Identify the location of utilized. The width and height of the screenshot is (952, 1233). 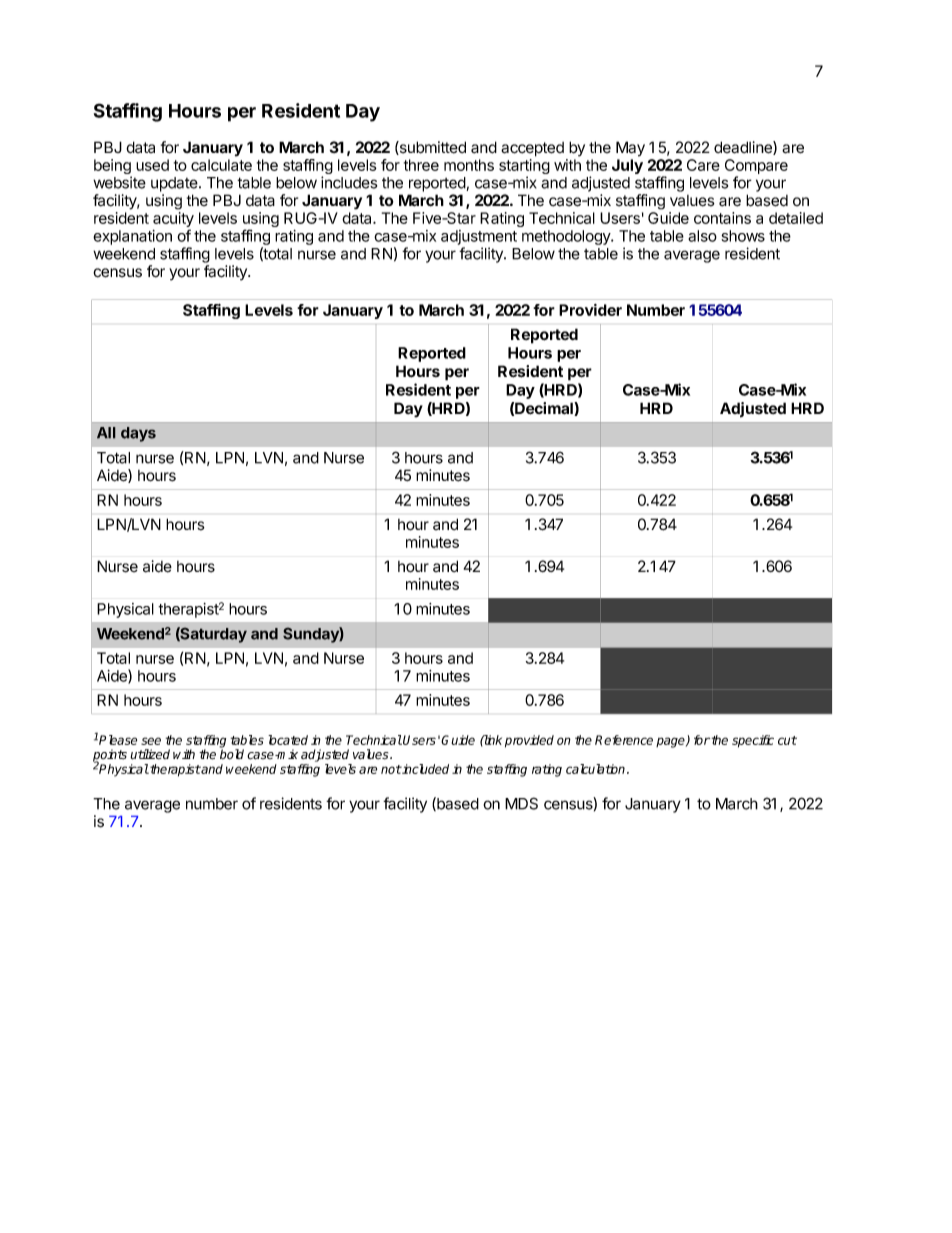
(150, 754).
